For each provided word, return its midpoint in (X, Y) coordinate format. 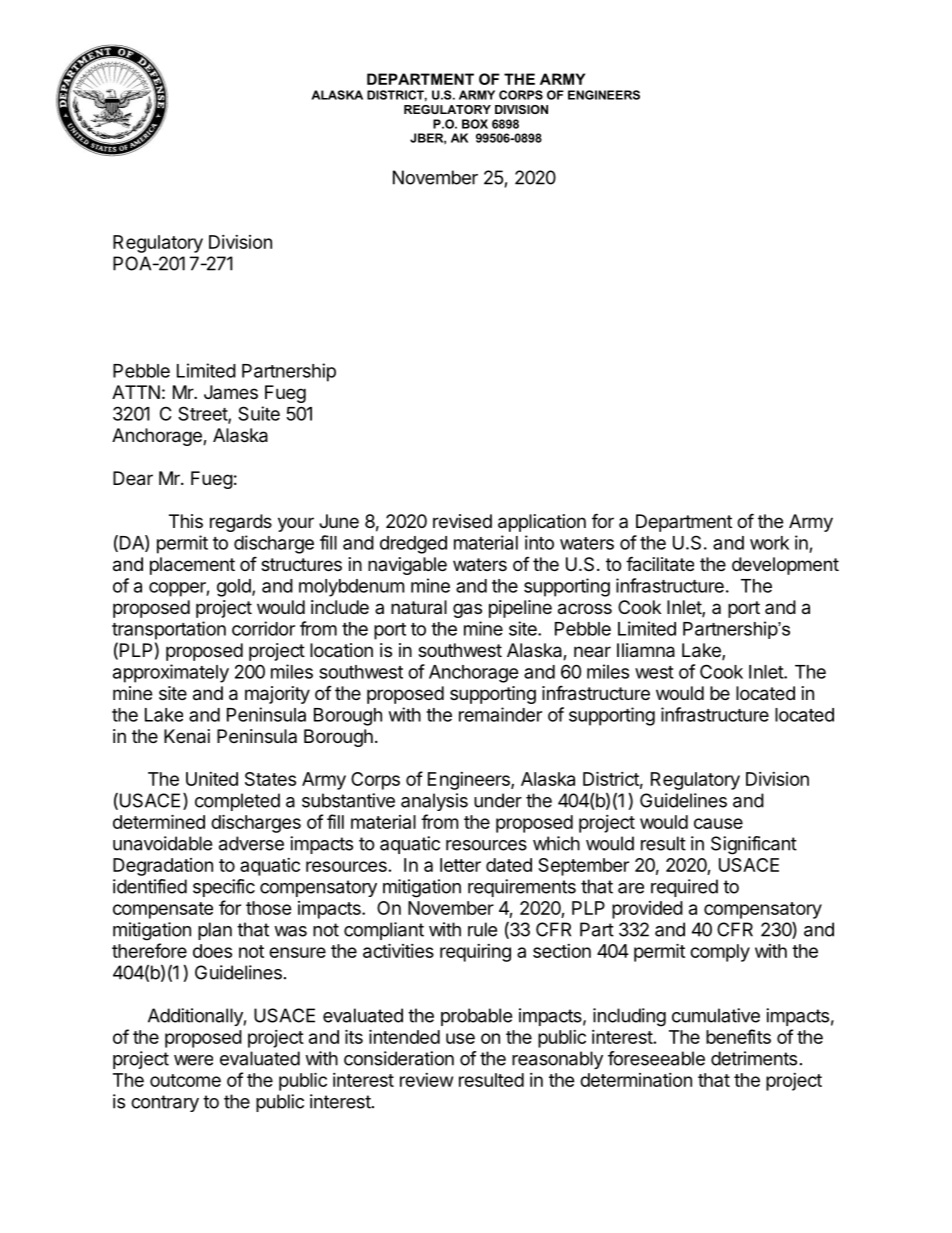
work (769, 543)
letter (460, 865)
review (426, 1080)
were (193, 1060)
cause (718, 823)
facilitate (660, 564)
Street (203, 414)
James (231, 392)
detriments (754, 1058)
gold (235, 588)
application (542, 523)
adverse (251, 843)
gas (467, 610)
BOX (475, 124)
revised (462, 521)
